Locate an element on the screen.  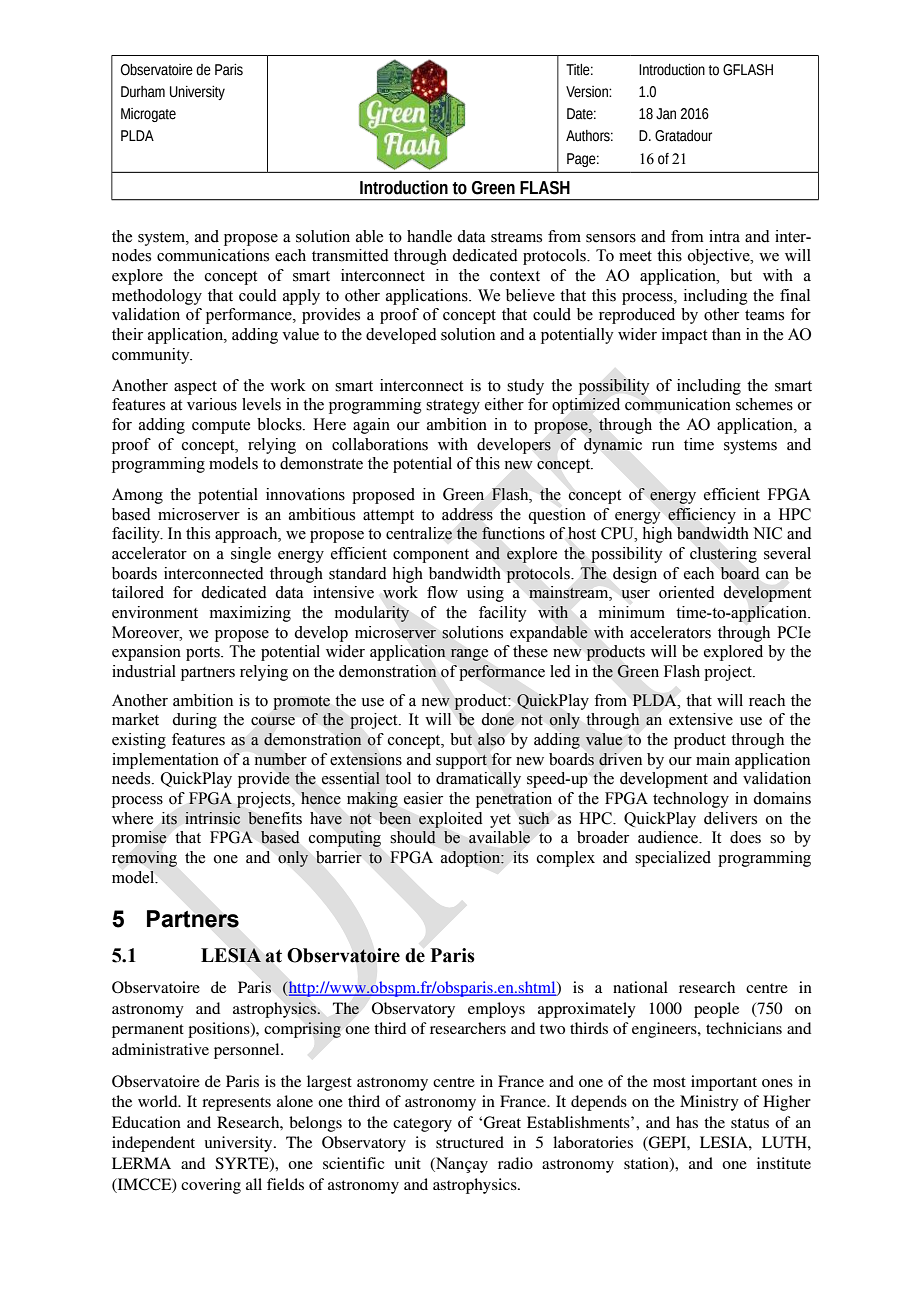
Durham is located at coordinates (143, 92).
